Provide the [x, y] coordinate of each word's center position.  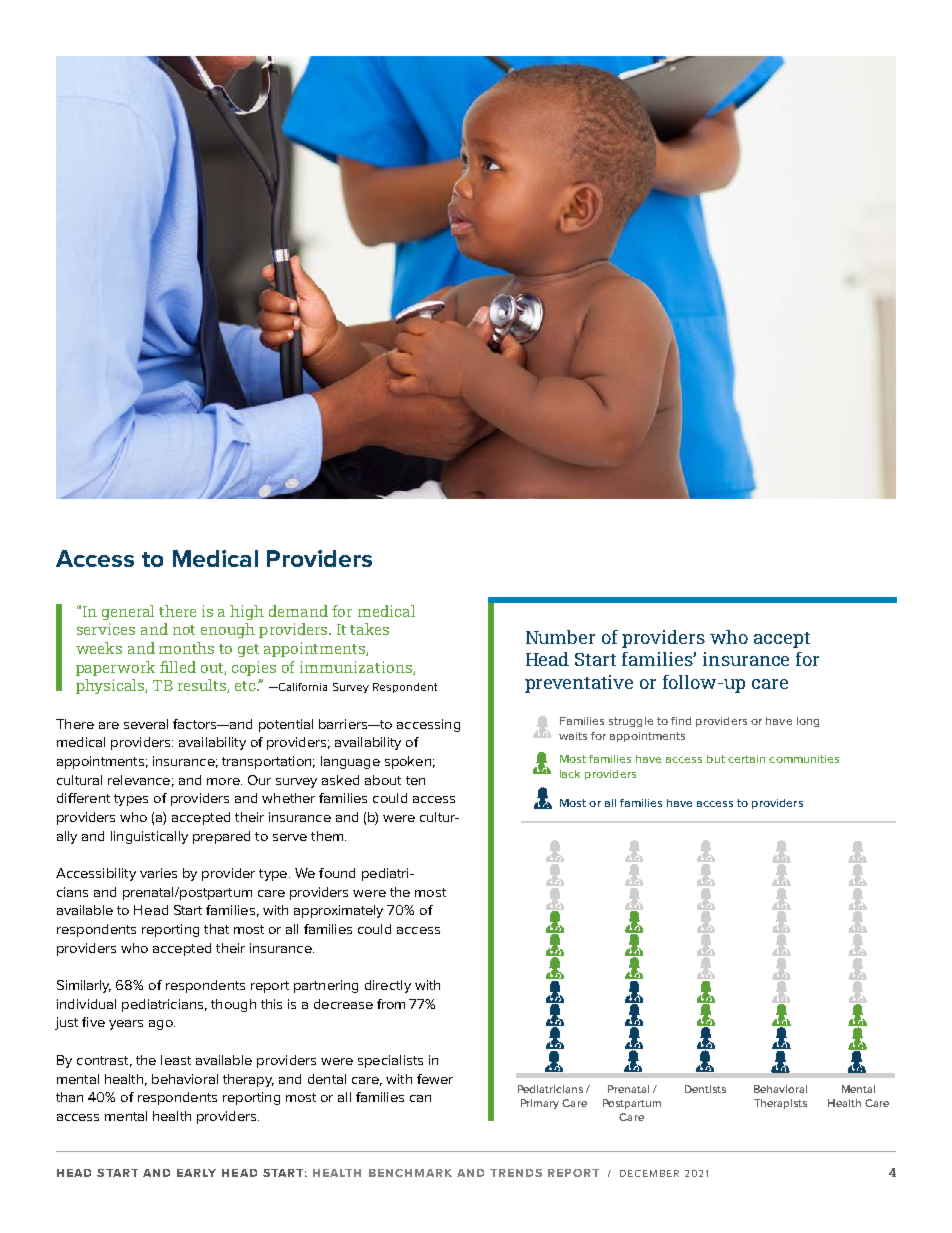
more [224, 781]
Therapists [780, 1104]
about [383, 780]
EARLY [196, 1173]
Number [560, 637]
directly [388, 986]
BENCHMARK [410, 1173]
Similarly [84, 986]
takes [369, 629]
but [716, 759]
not [184, 630]
